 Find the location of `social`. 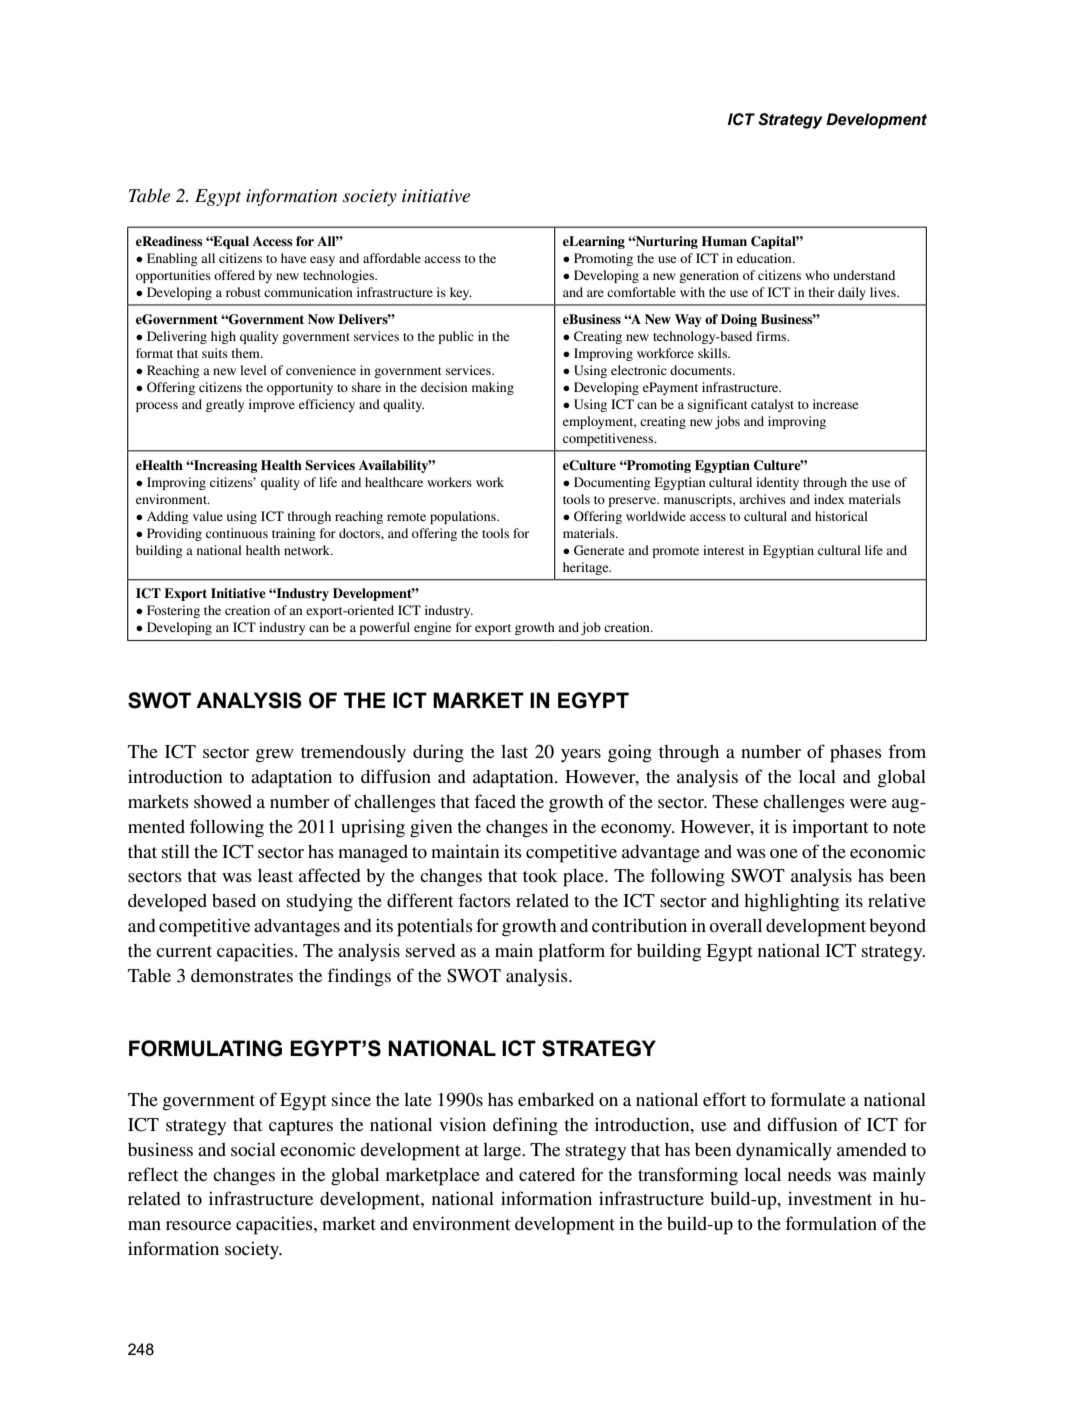

social is located at coordinates (253, 1149).
